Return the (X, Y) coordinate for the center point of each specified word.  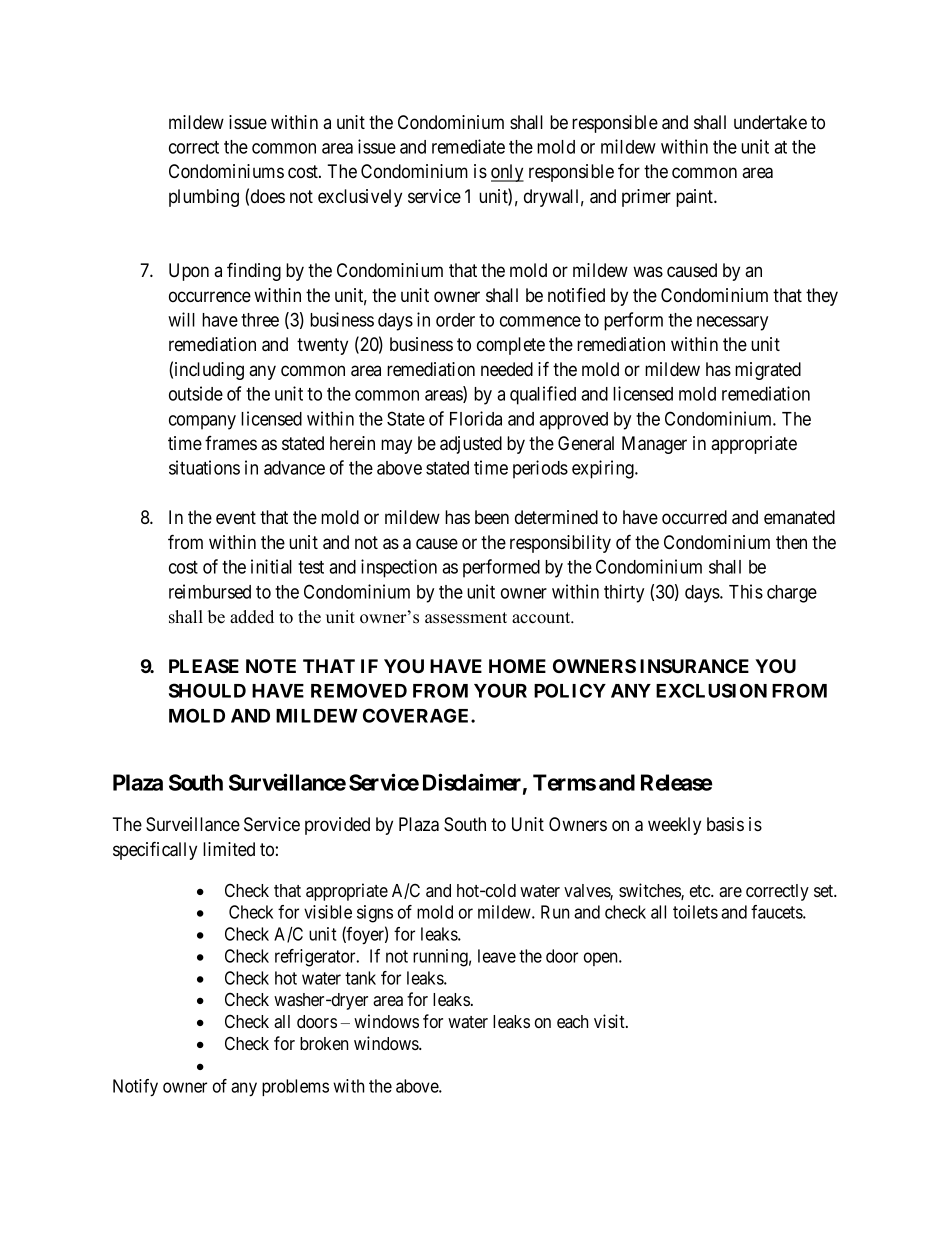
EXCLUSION (711, 690)
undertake (770, 122)
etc (701, 891)
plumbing (204, 198)
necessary (732, 323)
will (181, 319)
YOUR (500, 690)
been (492, 517)
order (455, 320)
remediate (468, 146)
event (236, 517)
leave (497, 956)
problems (295, 1087)
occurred (694, 517)
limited (229, 849)
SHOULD (207, 690)
